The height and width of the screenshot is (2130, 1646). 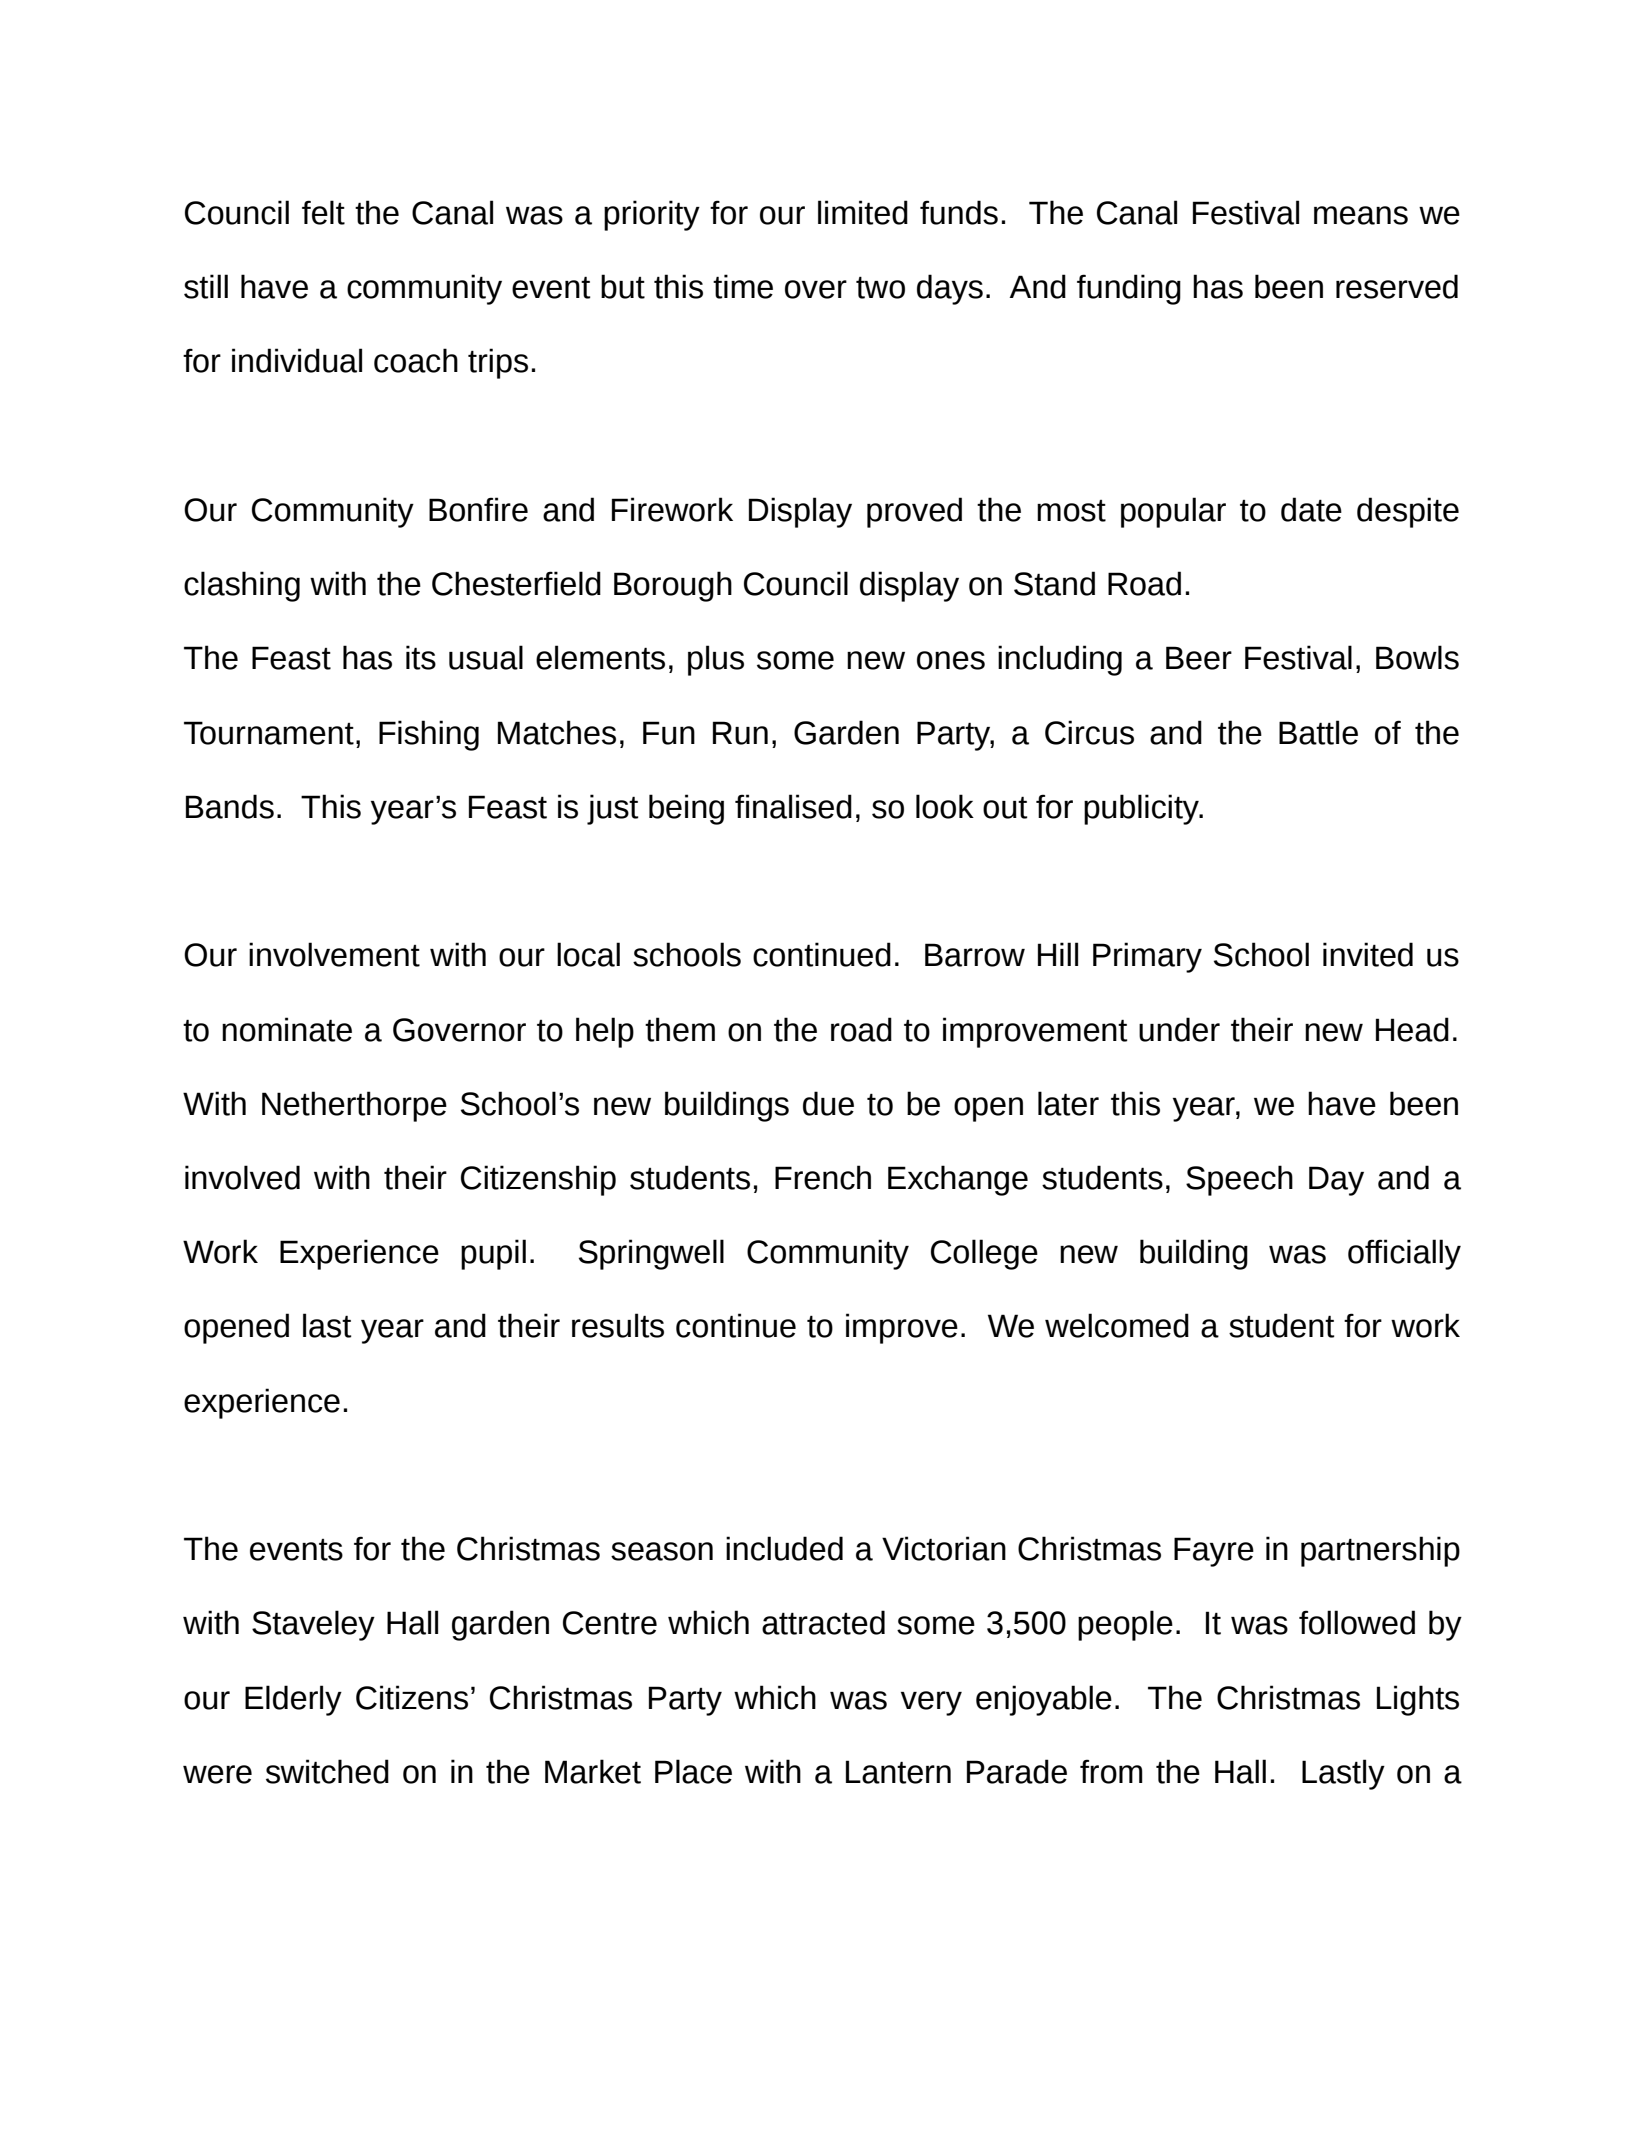 I want to click on finalised, so click(x=793, y=806).
